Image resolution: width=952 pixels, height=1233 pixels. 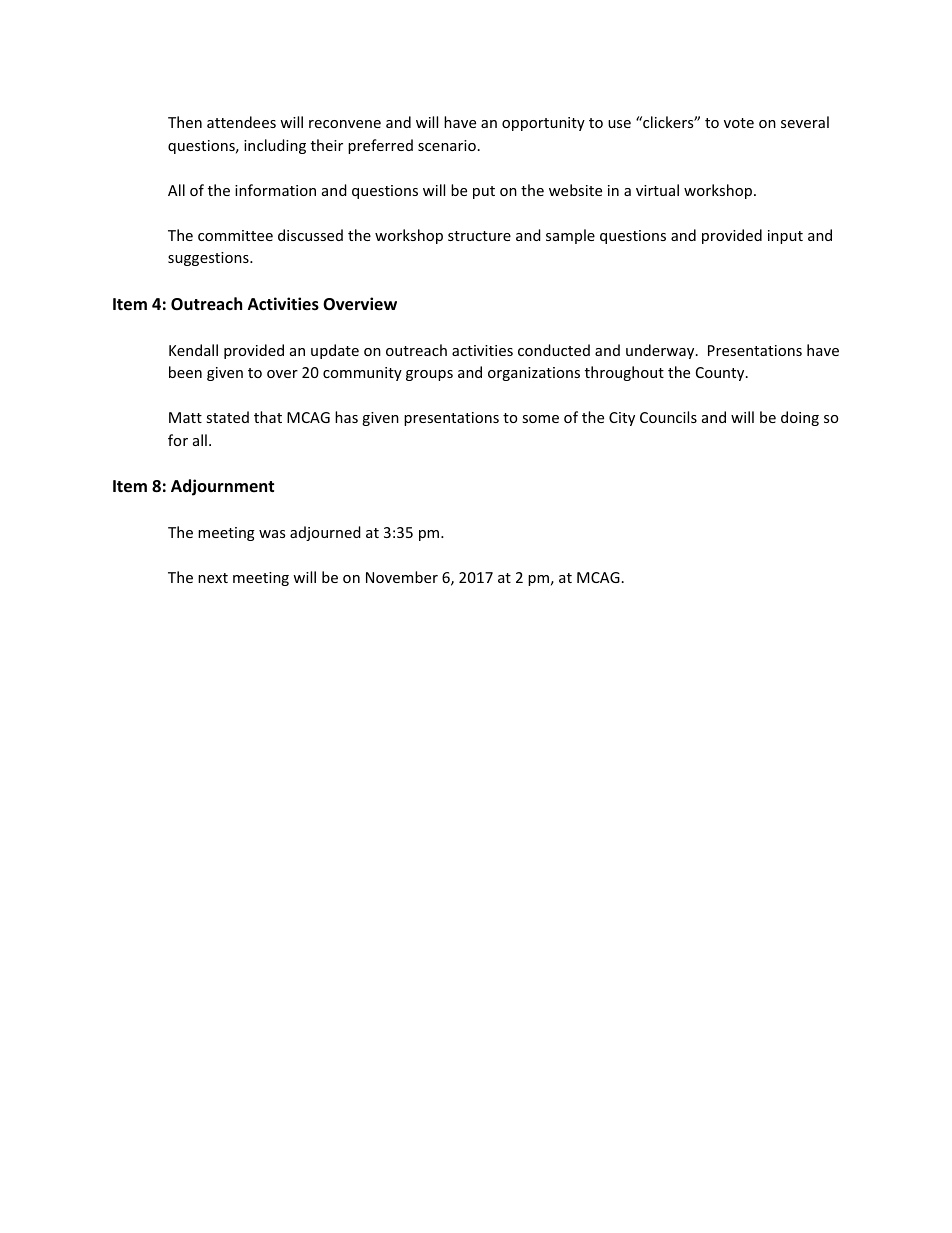 What do you see at coordinates (668, 417) in the screenshot?
I see `Councils` at bounding box center [668, 417].
